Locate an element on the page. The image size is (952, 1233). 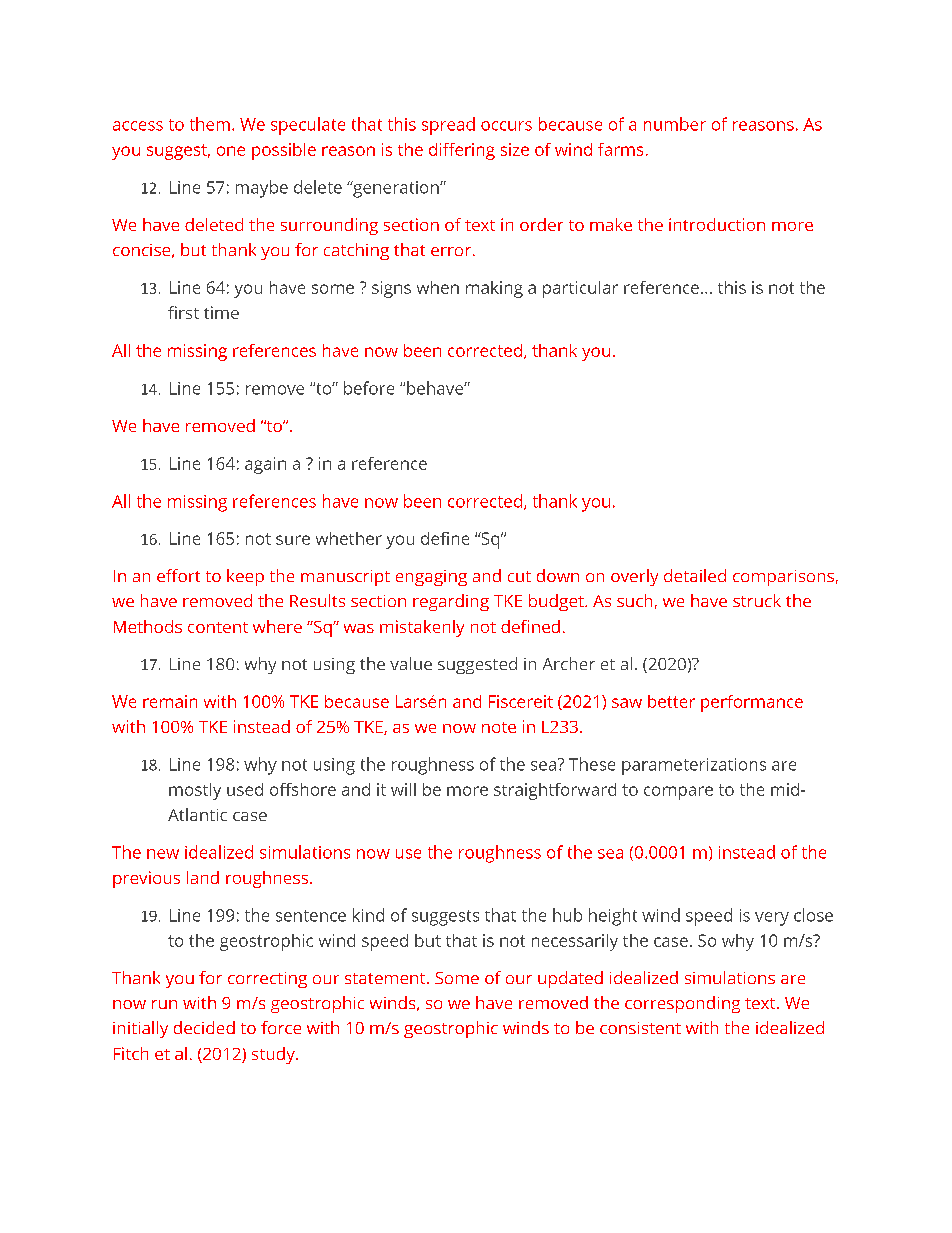
one is located at coordinates (231, 151).
